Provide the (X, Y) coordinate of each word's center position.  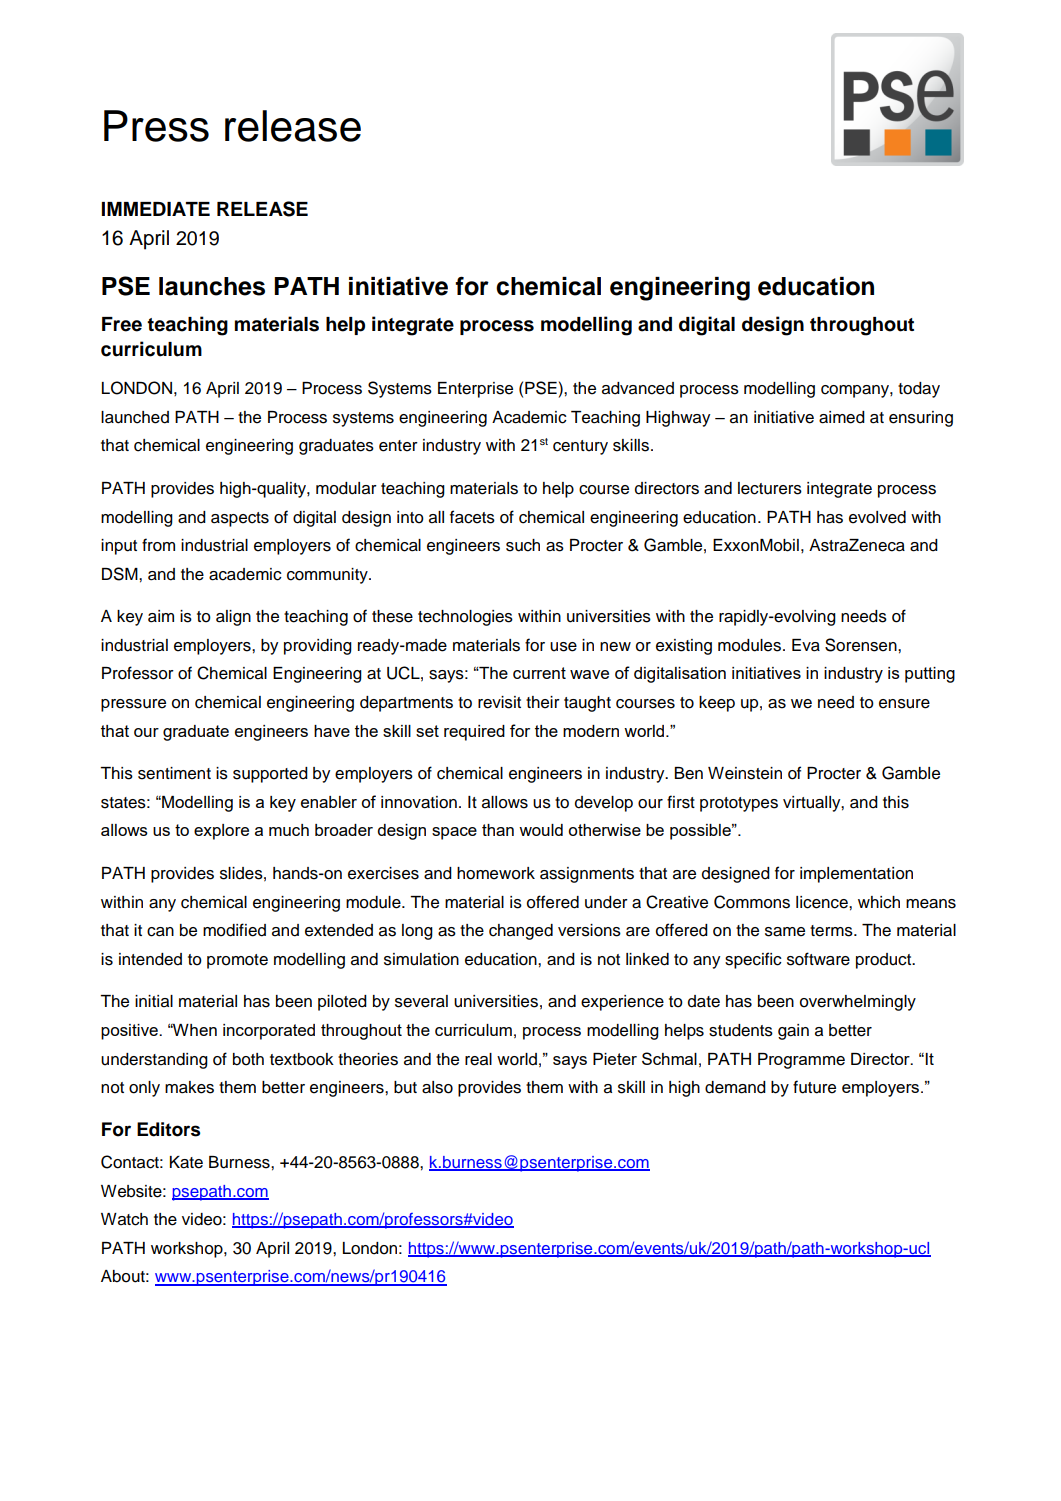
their (543, 702)
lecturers (770, 488)
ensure (904, 704)
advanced (638, 388)
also (437, 1087)
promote (237, 961)
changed (521, 932)
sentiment (174, 773)
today (919, 390)
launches (212, 286)
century (580, 447)
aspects (240, 519)
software (818, 959)
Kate (186, 1162)
